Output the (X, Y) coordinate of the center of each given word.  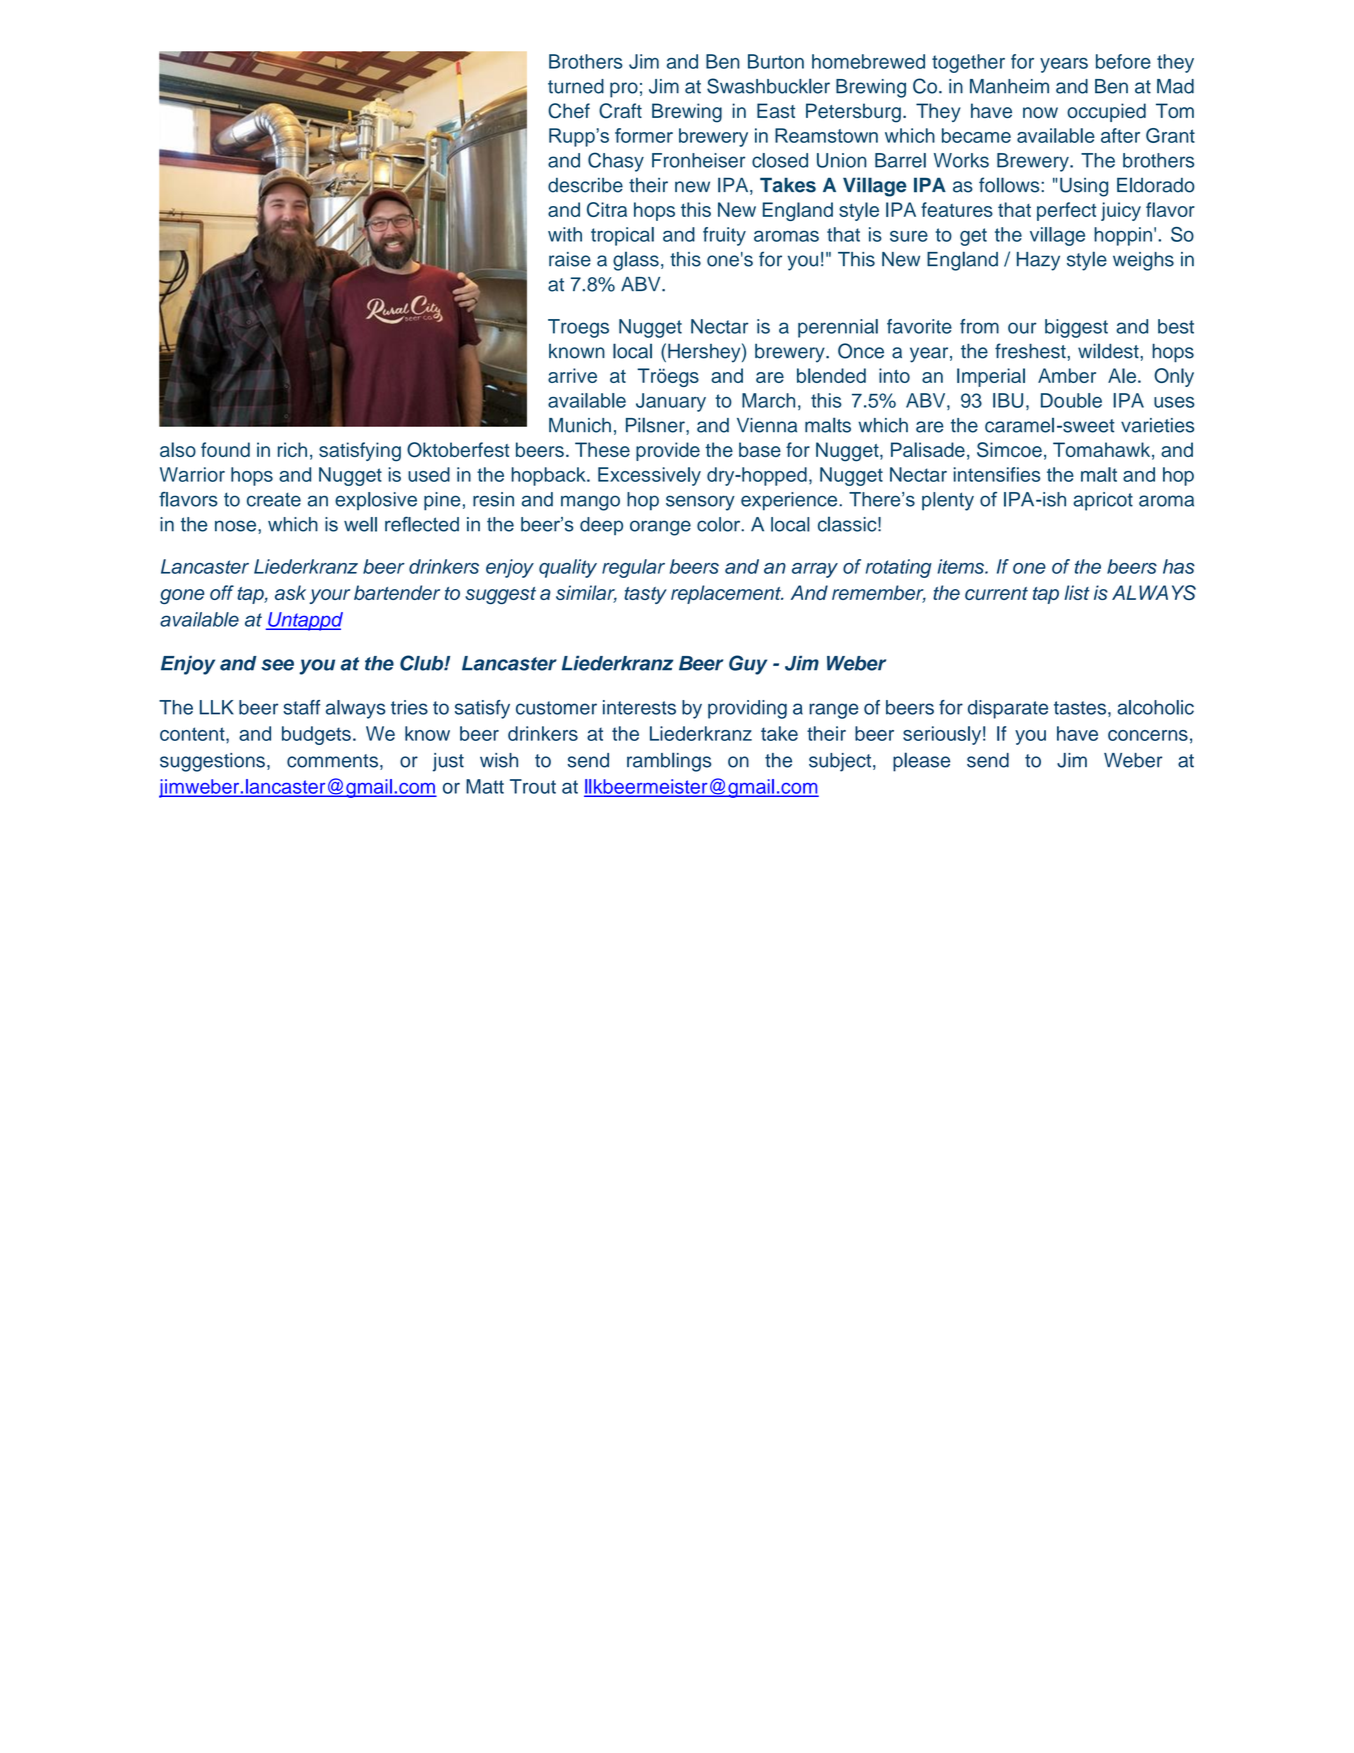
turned (576, 86)
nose (237, 526)
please (921, 762)
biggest (1076, 328)
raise (570, 259)
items (961, 566)
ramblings (669, 762)
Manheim (1009, 86)
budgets (316, 735)
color (720, 524)
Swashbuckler (768, 86)
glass (636, 261)
